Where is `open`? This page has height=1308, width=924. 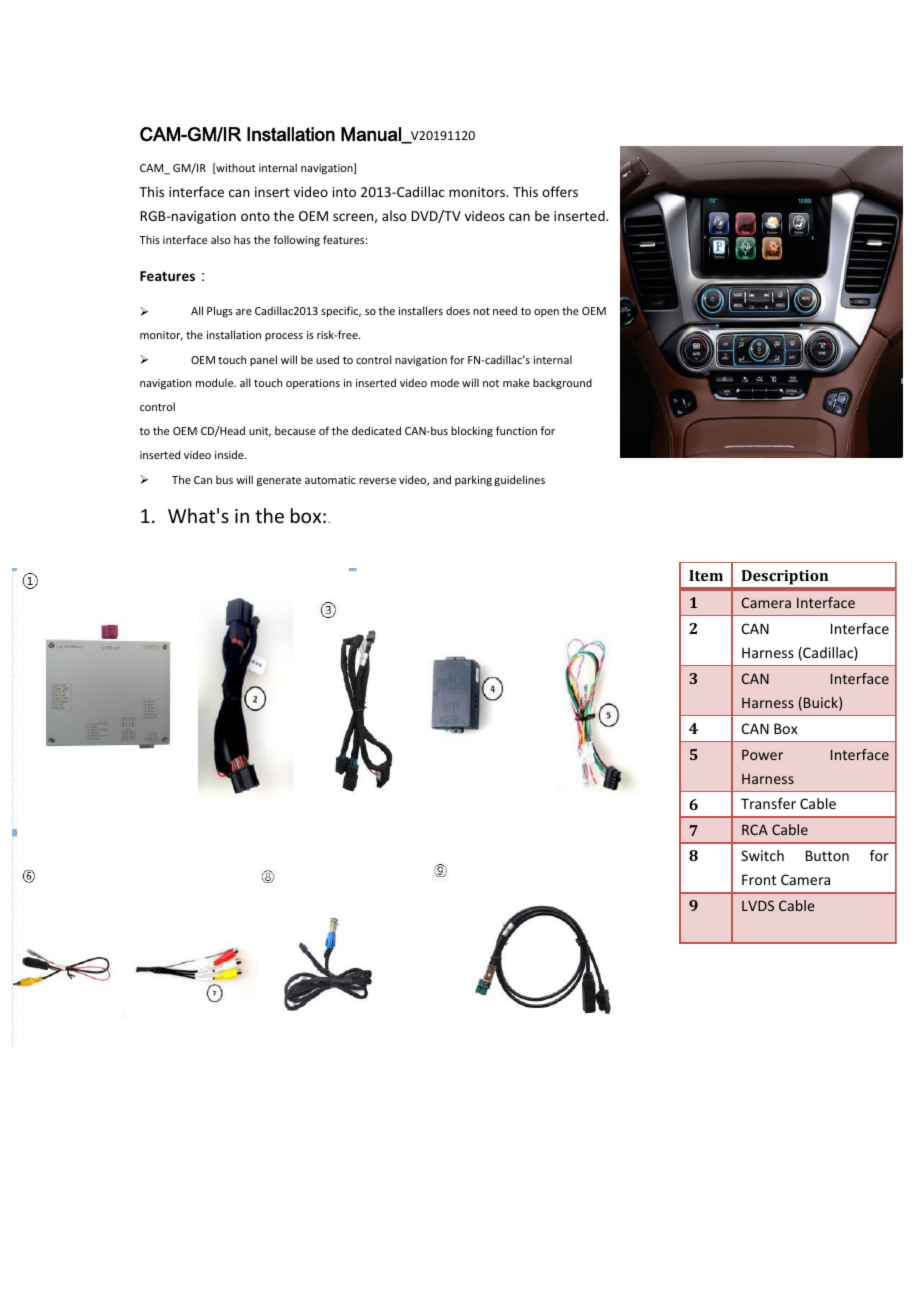
open is located at coordinates (546, 313).
